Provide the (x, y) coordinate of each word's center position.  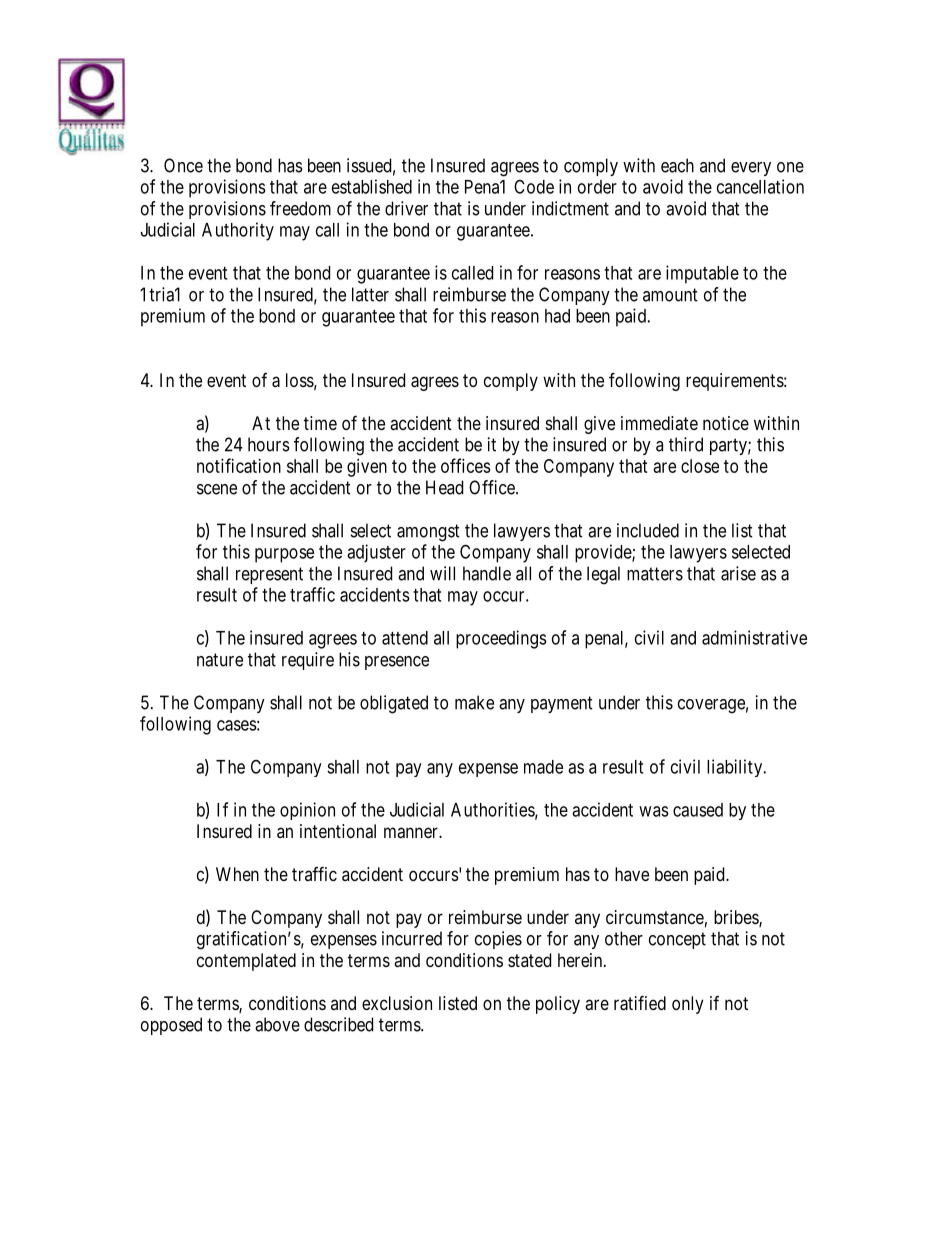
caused (698, 810)
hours (269, 444)
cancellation (760, 186)
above (277, 1024)
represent (269, 575)
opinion (307, 811)
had (557, 316)
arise (738, 573)
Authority (238, 231)
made (543, 767)
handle (487, 573)
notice (726, 423)
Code (534, 186)
